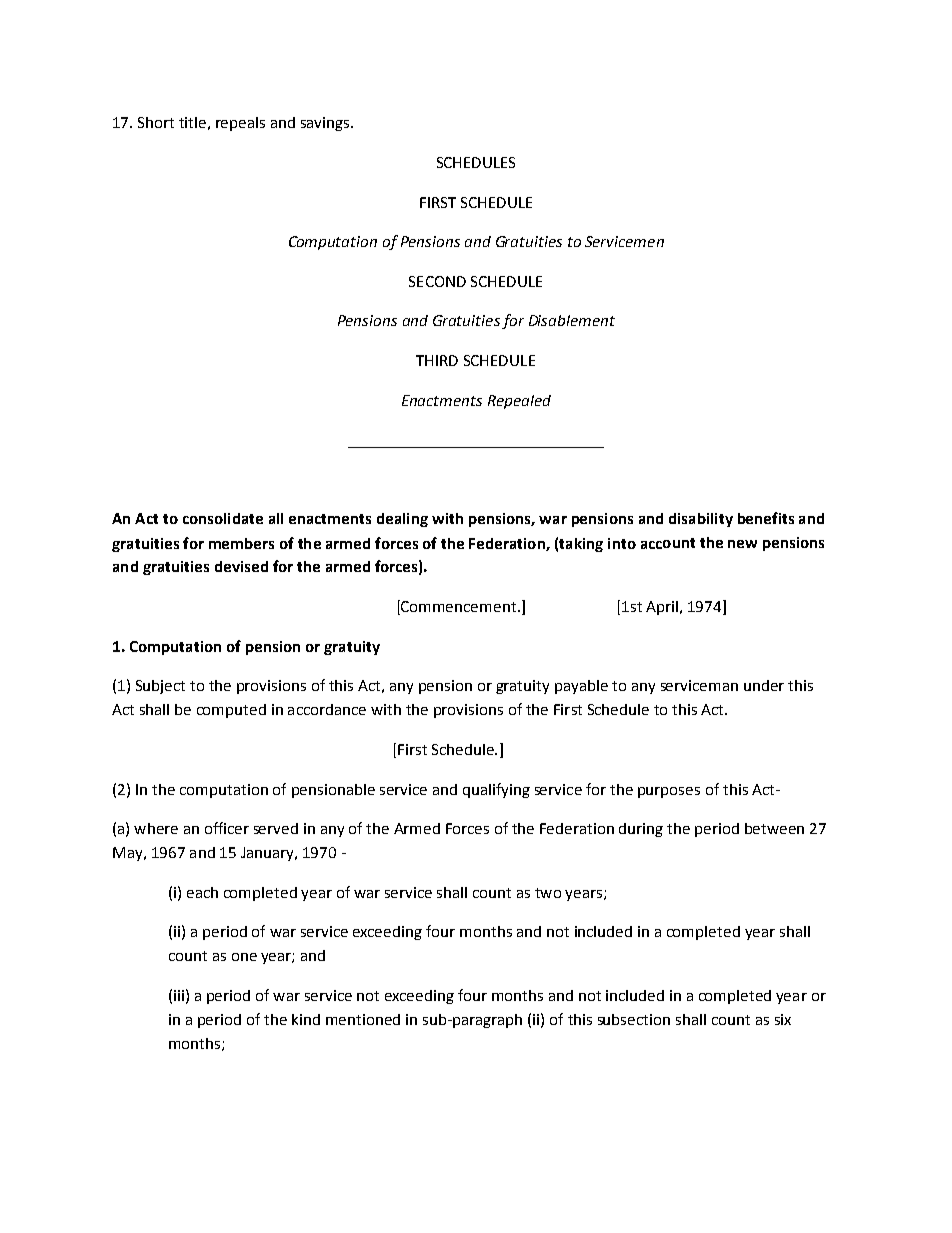  I want to click on savings, so click(326, 124).
